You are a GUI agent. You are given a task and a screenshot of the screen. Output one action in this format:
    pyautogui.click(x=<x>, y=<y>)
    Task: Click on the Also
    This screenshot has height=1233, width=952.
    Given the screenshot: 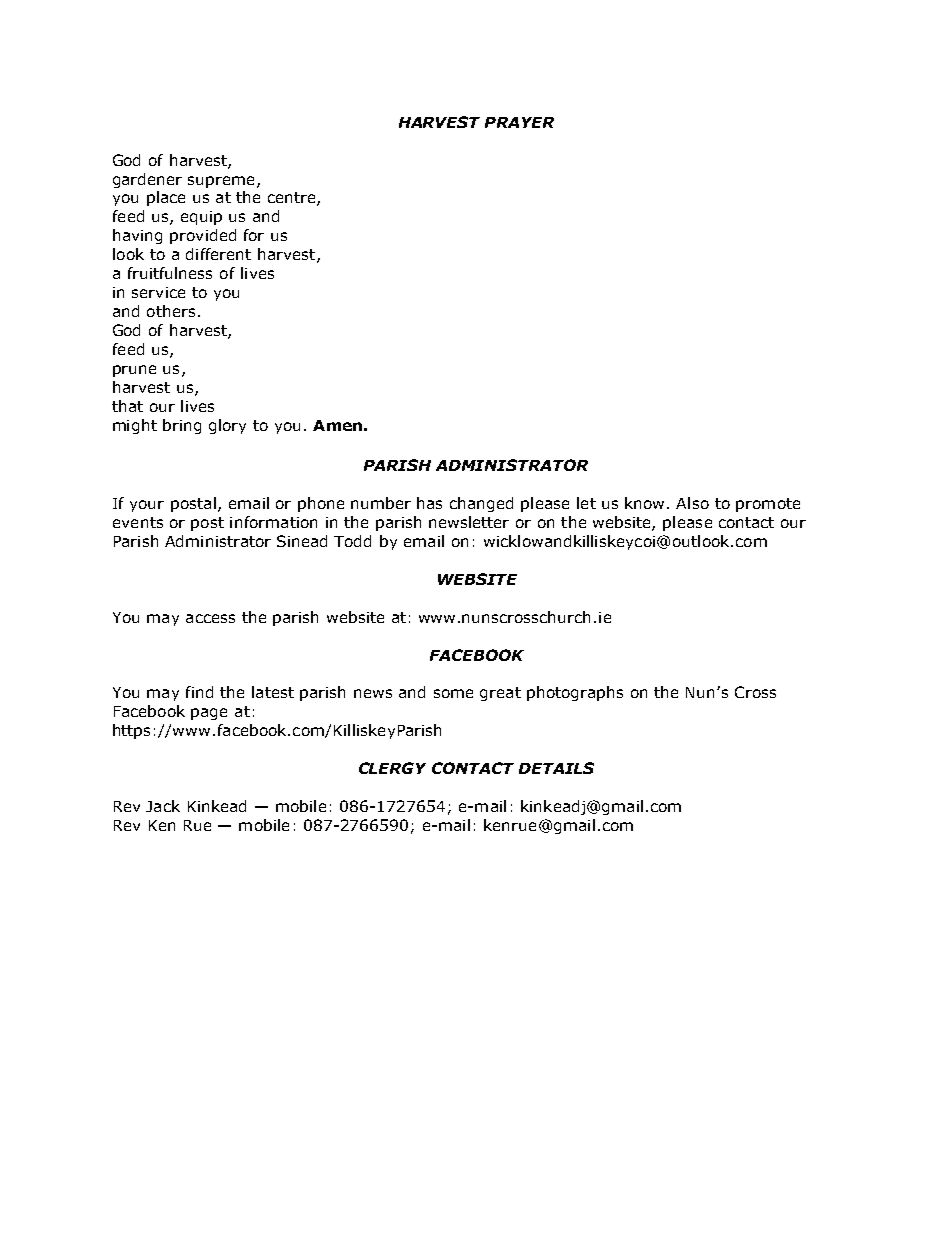 What is the action you would take?
    pyautogui.click(x=692, y=503)
